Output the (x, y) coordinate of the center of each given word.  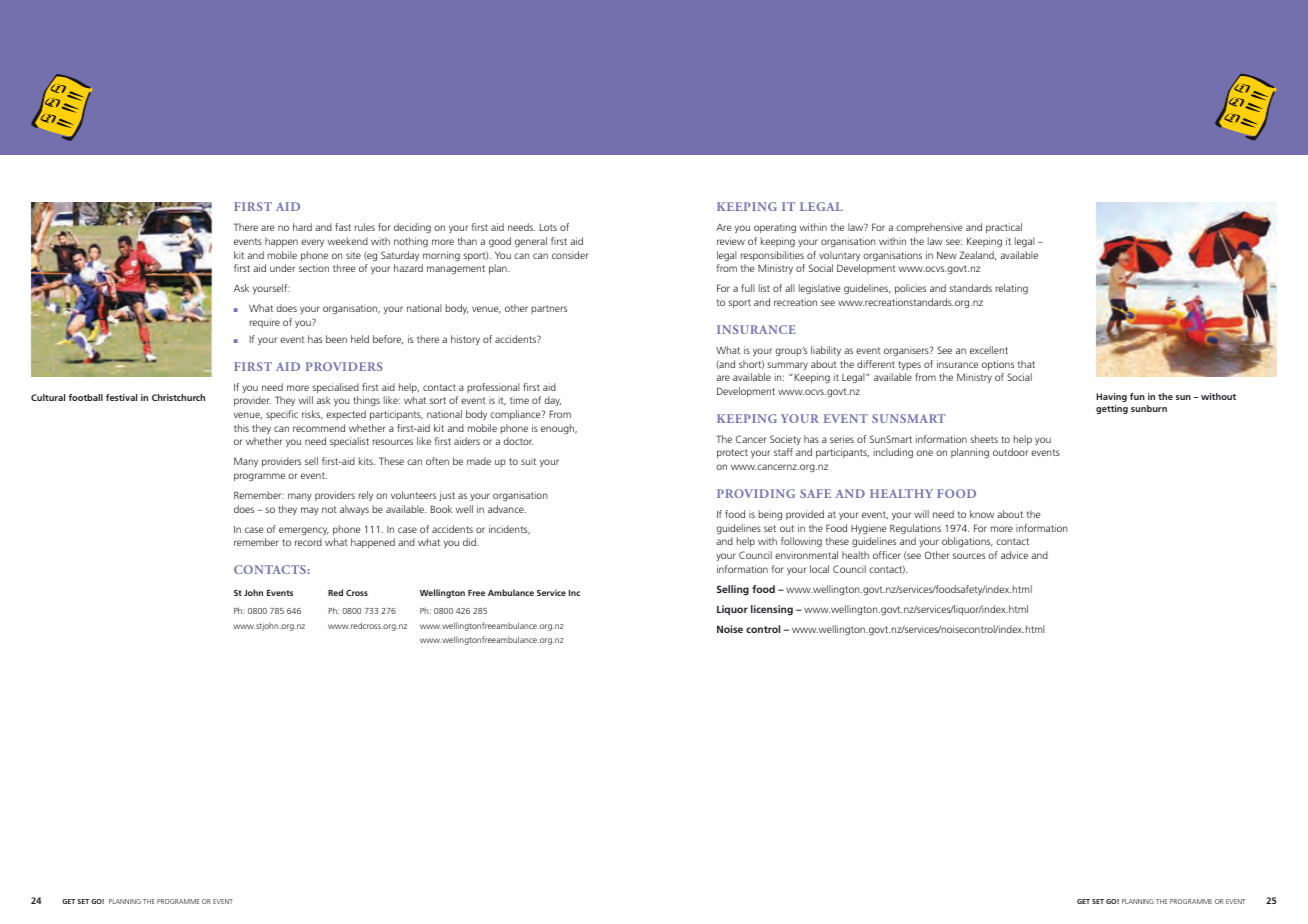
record (308, 542)
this (241, 428)
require (265, 323)
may (310, 511)
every (312, 243)
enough (559, 429)
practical (1004, 228)
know (982, 514)
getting (1112, 409)
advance (507, 509)
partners (549, 309)
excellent (989, 350)
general (531, 242)
